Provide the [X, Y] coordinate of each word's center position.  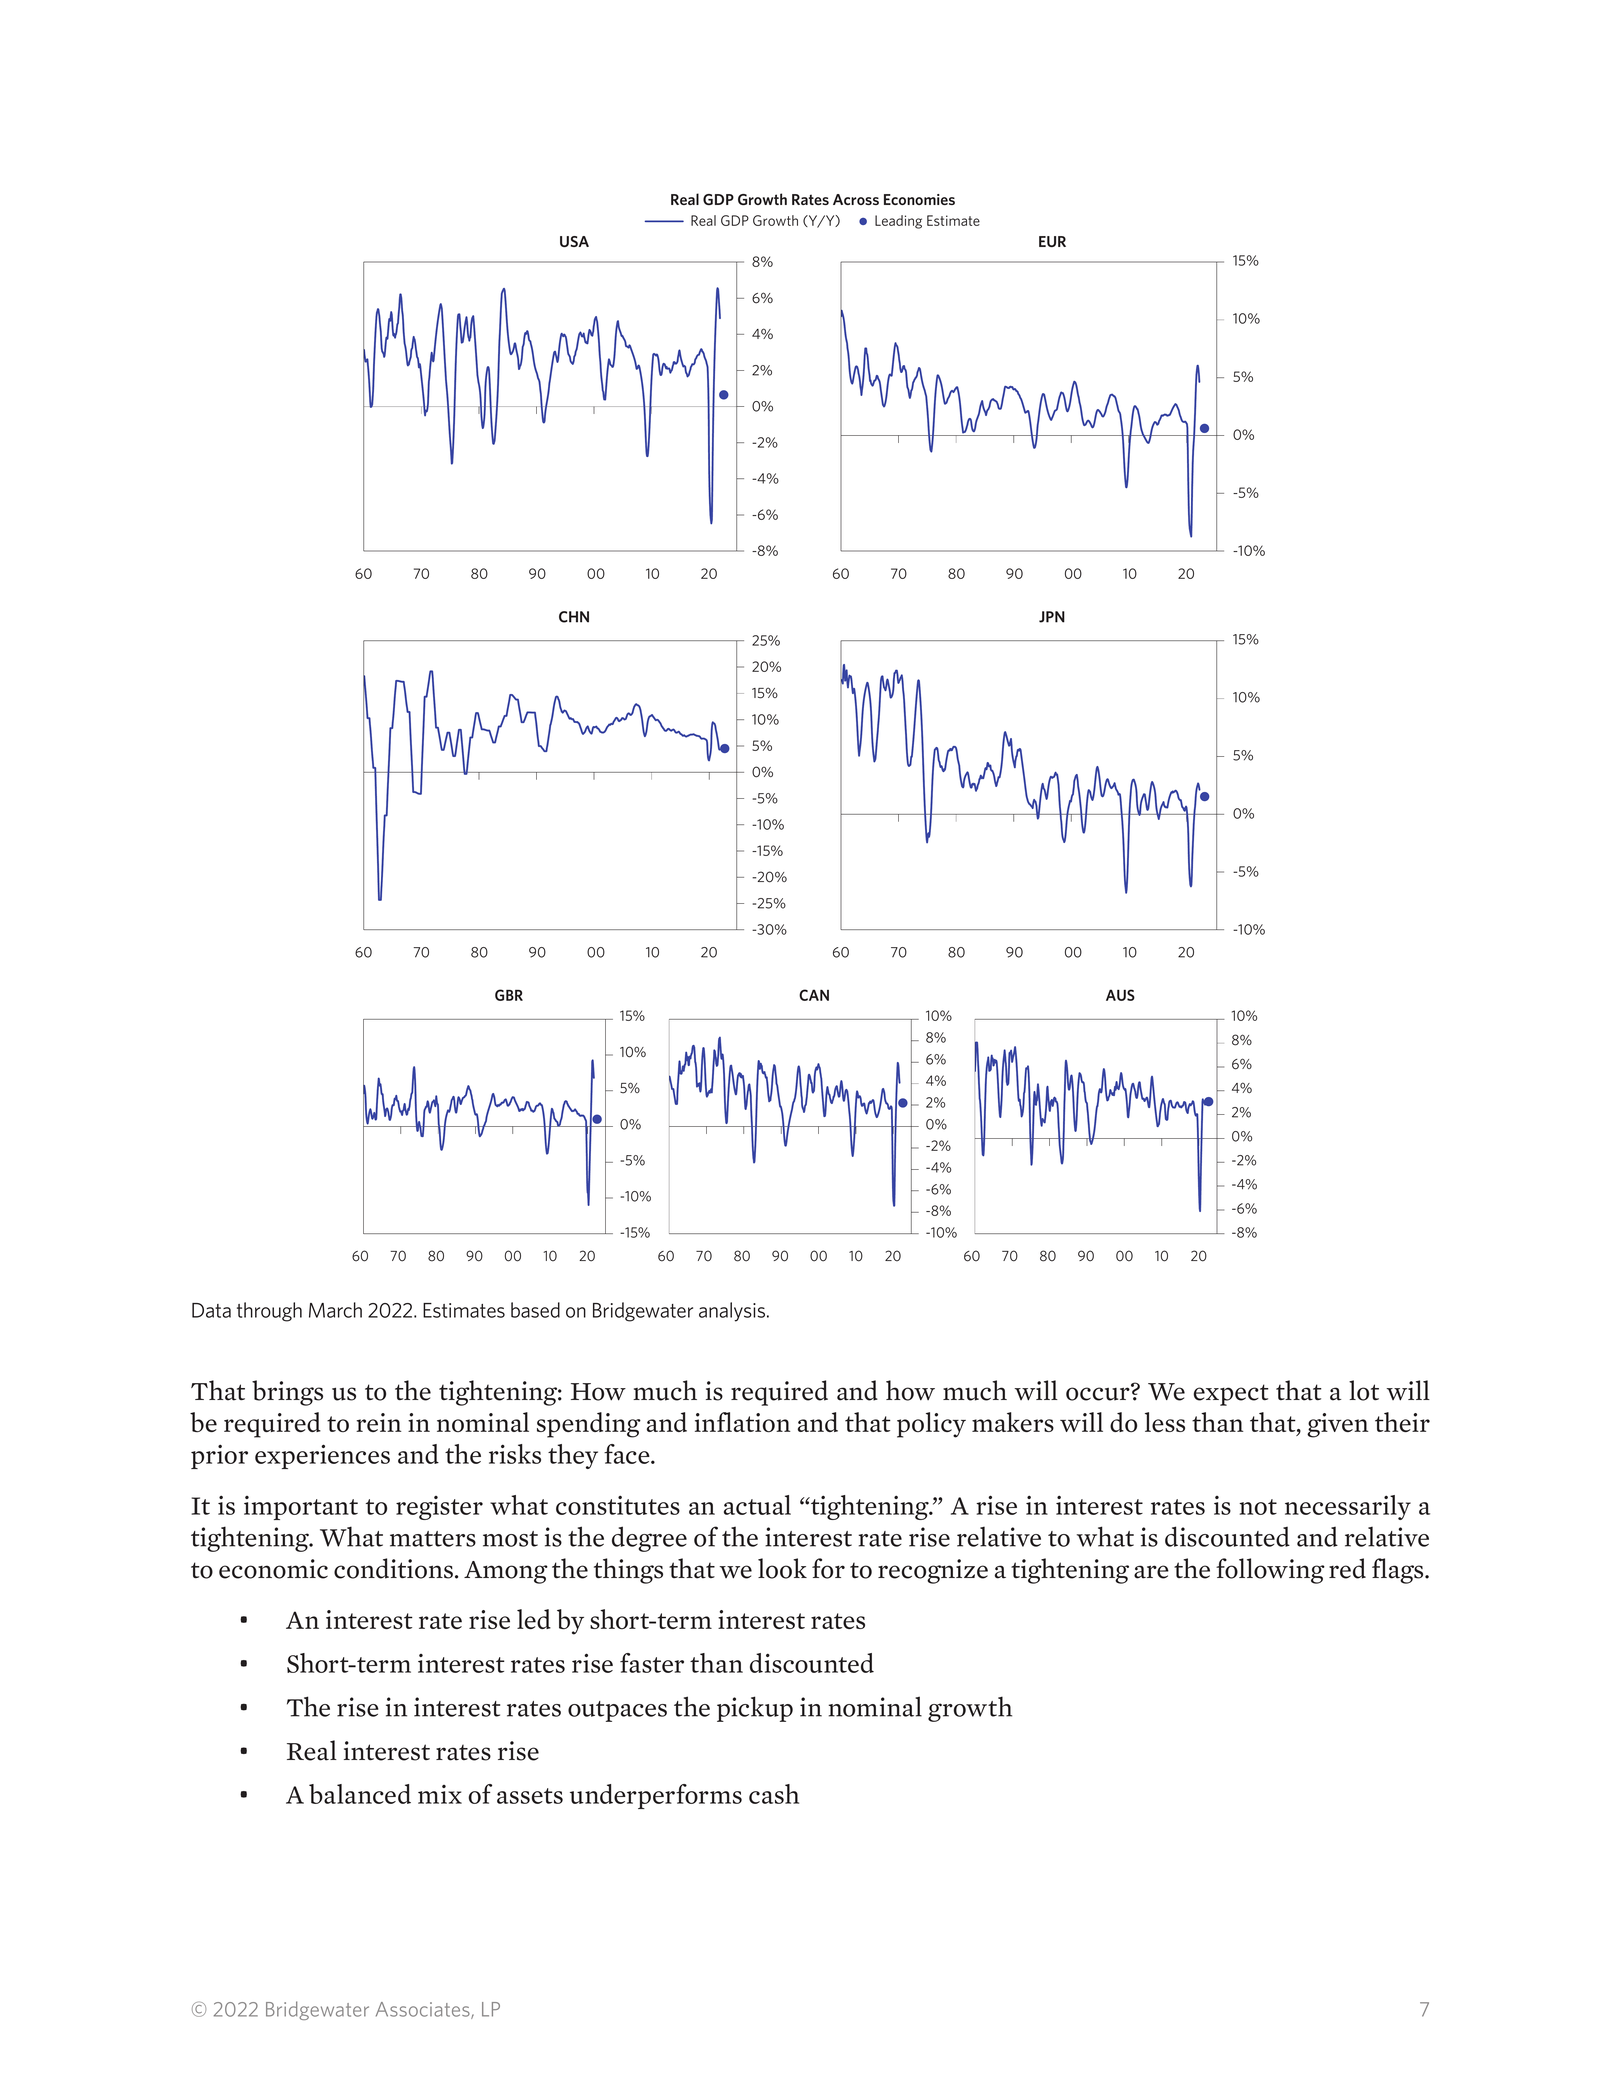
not [1258, 1507]
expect [1231, 1395]
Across [856, 199]
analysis [733, 1312]
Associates [424, 2010]
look [782, 1568]
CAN [814, 995]
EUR [1052, 241]
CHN [574, 617]
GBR [509, 995]
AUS [1120, 995]
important [301, 1508]
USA [574, 241]
